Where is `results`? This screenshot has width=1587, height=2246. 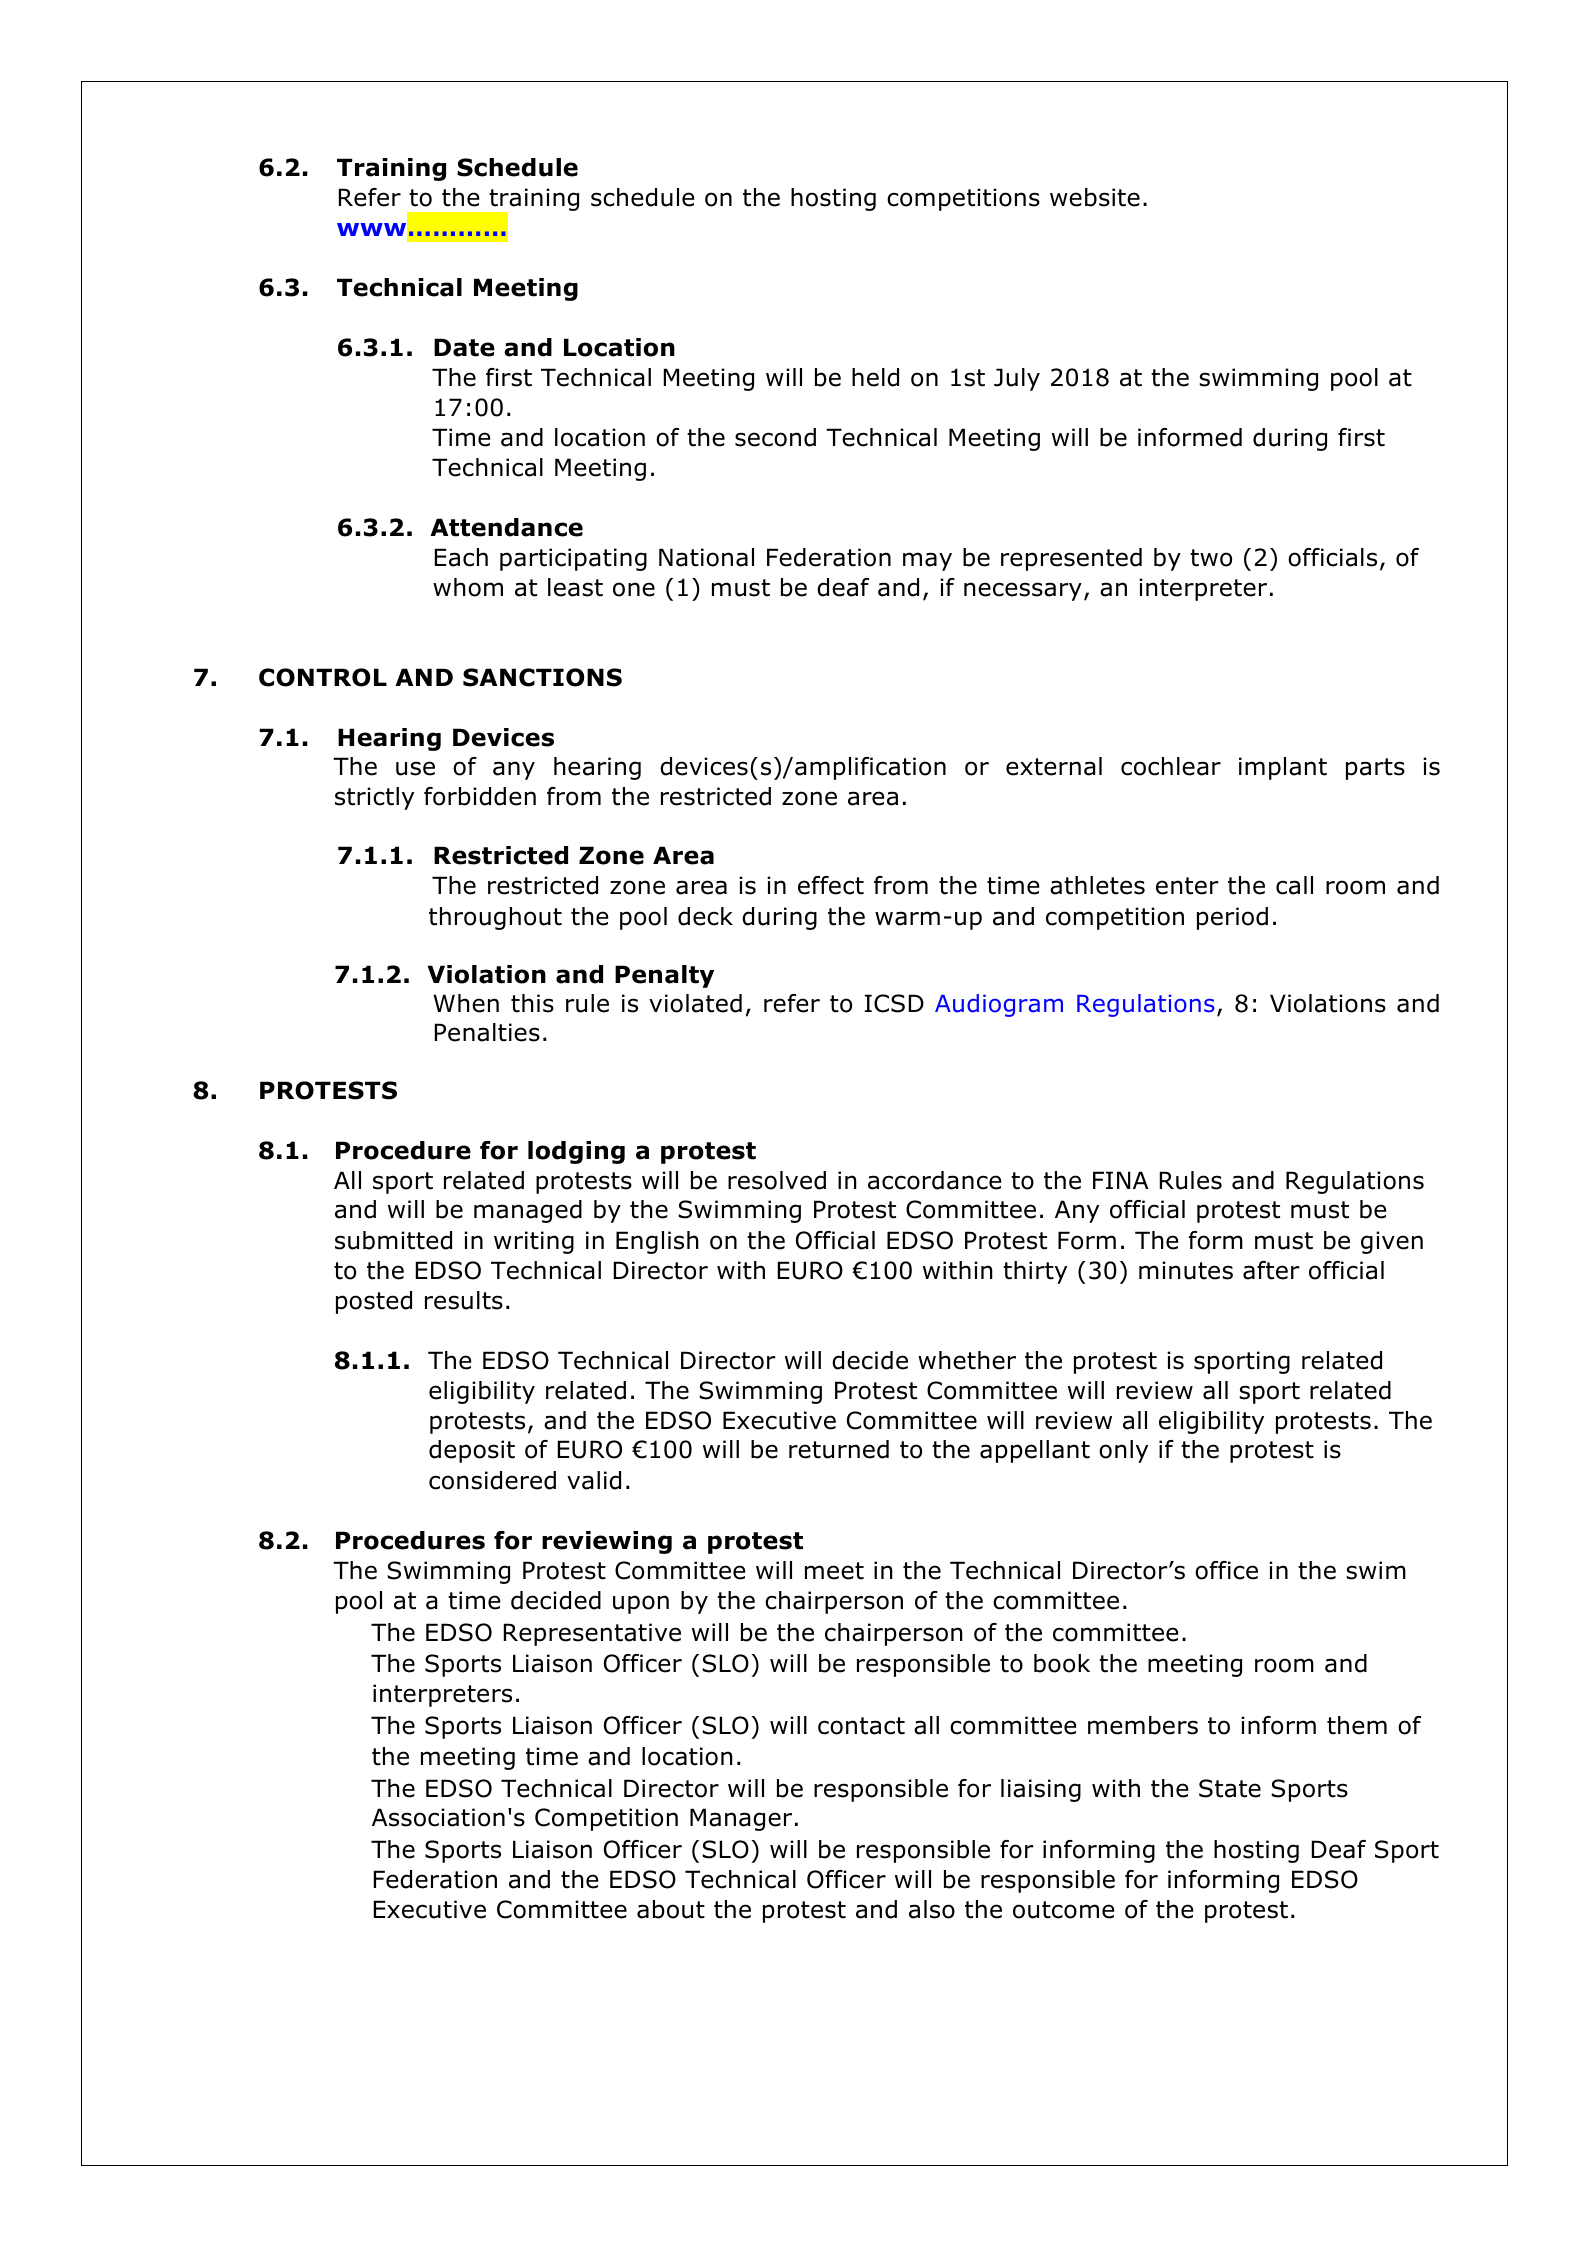 results is located at coordinates (464, 1300).
